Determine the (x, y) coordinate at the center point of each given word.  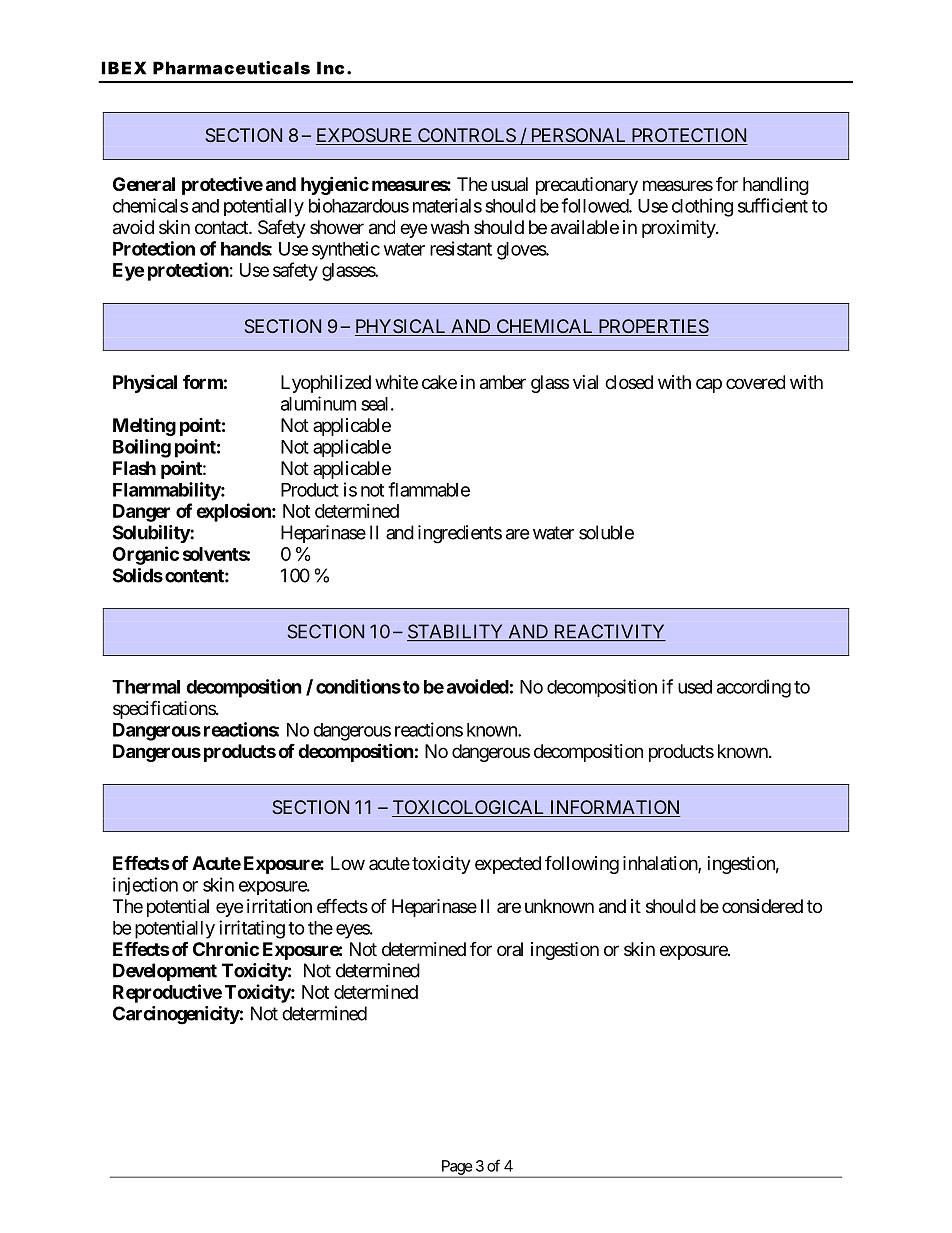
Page (455, 1168)
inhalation (661, 864)
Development (165, 972)
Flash (134, 468)
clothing (702, 207)
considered (762, 906)
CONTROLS (466, 136)
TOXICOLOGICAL (469, 808)
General (144, 184)
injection (145, 886)
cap (709, 385)
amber (503, 382)
